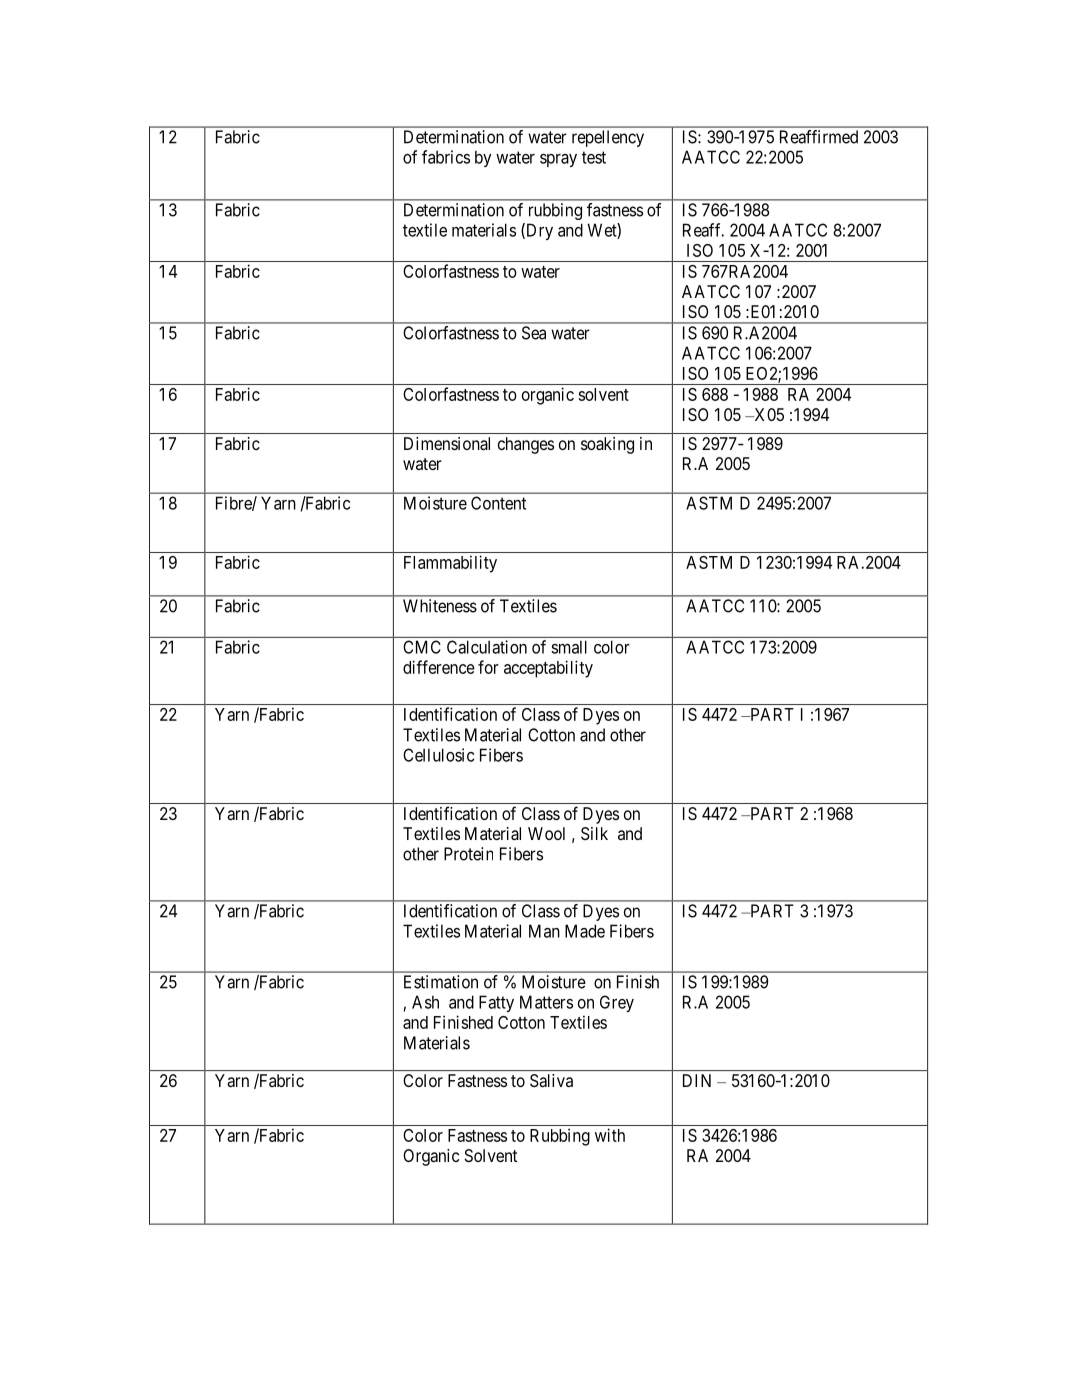 This screenshot has height=1393, width=1077. Describe the element at coordinates (438, 755) in the screenshot. I see `Cellulosic` at that location.
